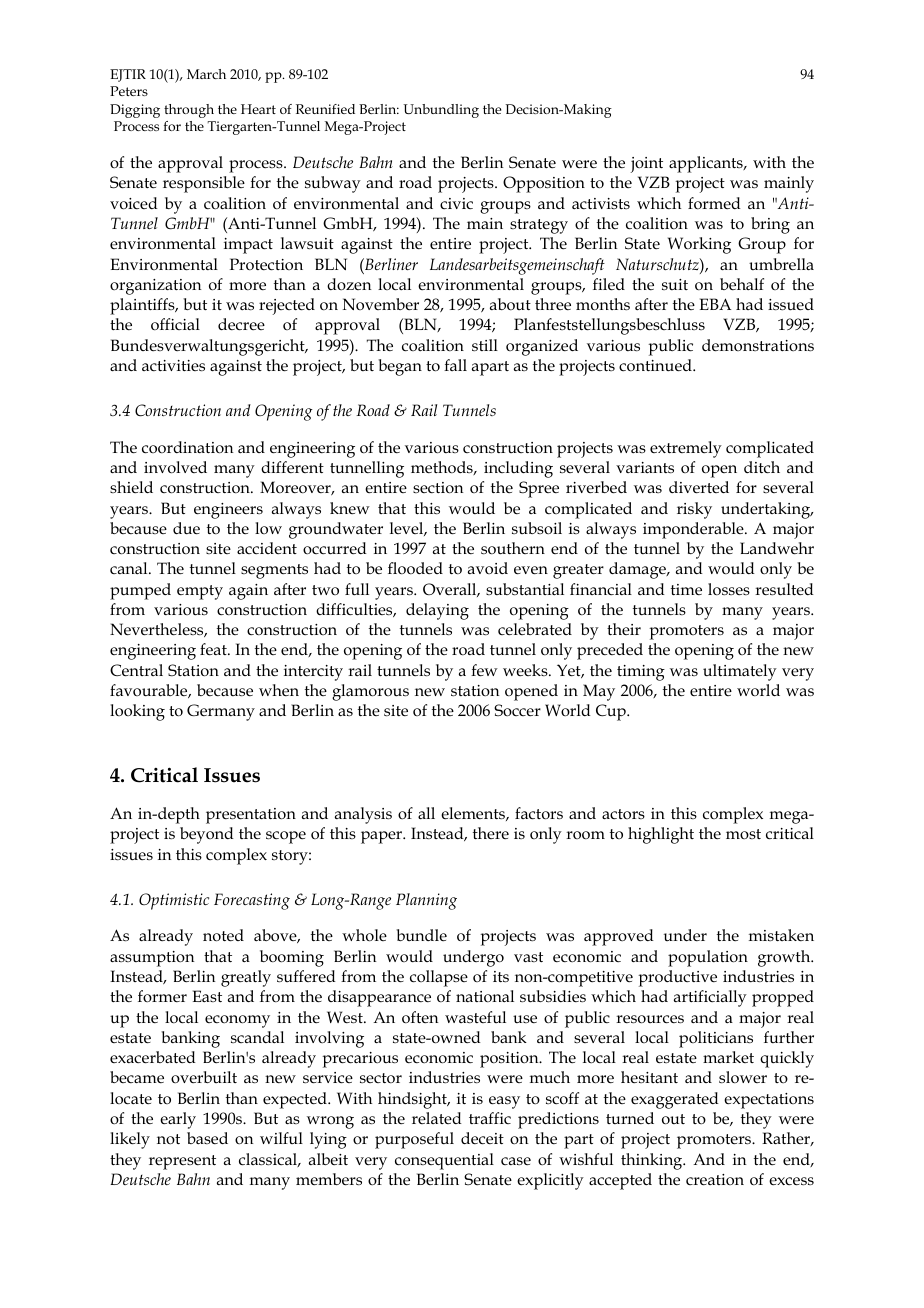  I want to click on through, so click(189, 111).
